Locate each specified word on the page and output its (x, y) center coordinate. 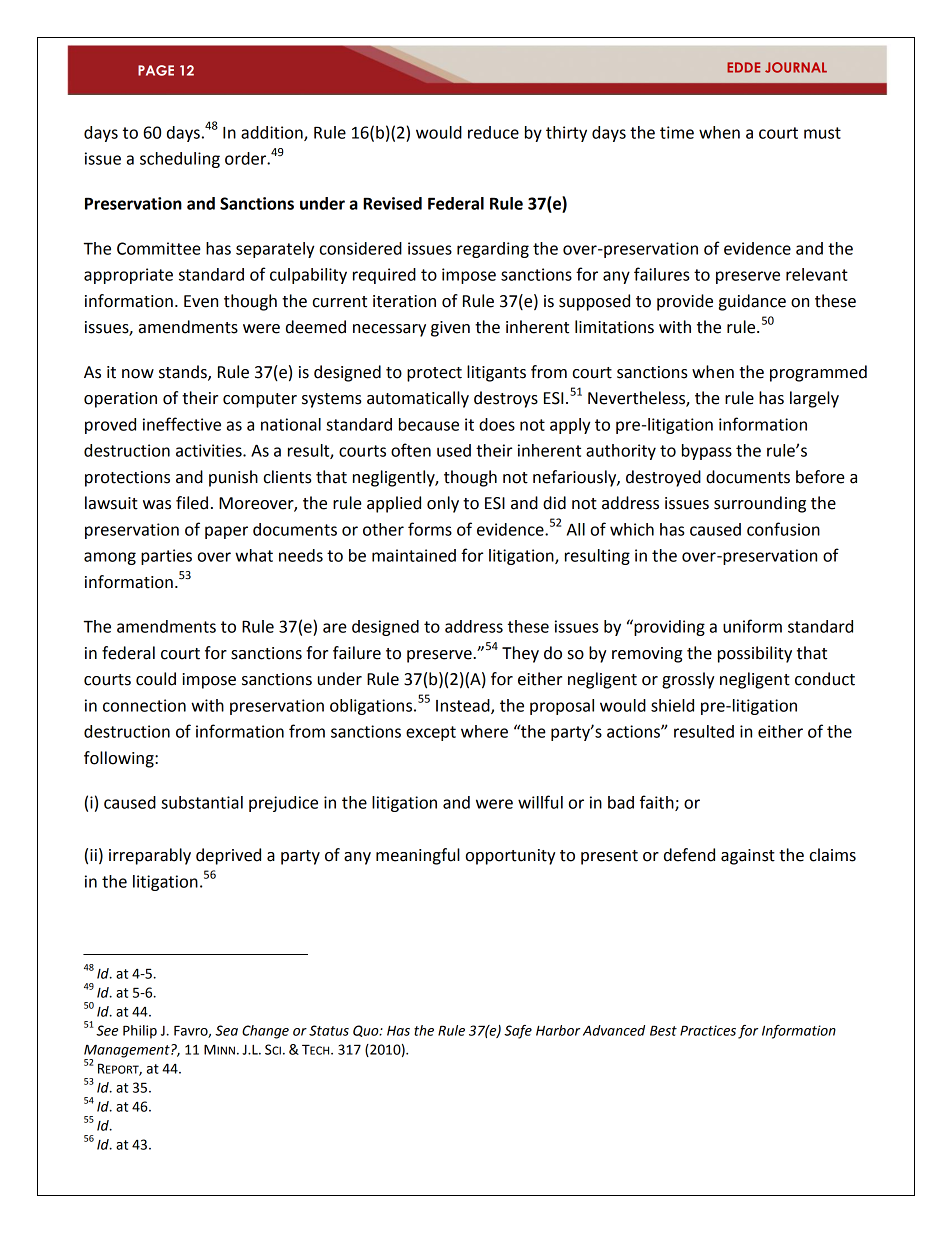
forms (430, 529)
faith (658, 803)
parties (166, 557)
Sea (226, 1030)
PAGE (156, 70)
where (484, 731)
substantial (202, 802)
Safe (518, 1032)
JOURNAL (796, 67)
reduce (493, 132)
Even (201, 301)
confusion (783, 529)
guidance (752, 302)
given (450, 329)
